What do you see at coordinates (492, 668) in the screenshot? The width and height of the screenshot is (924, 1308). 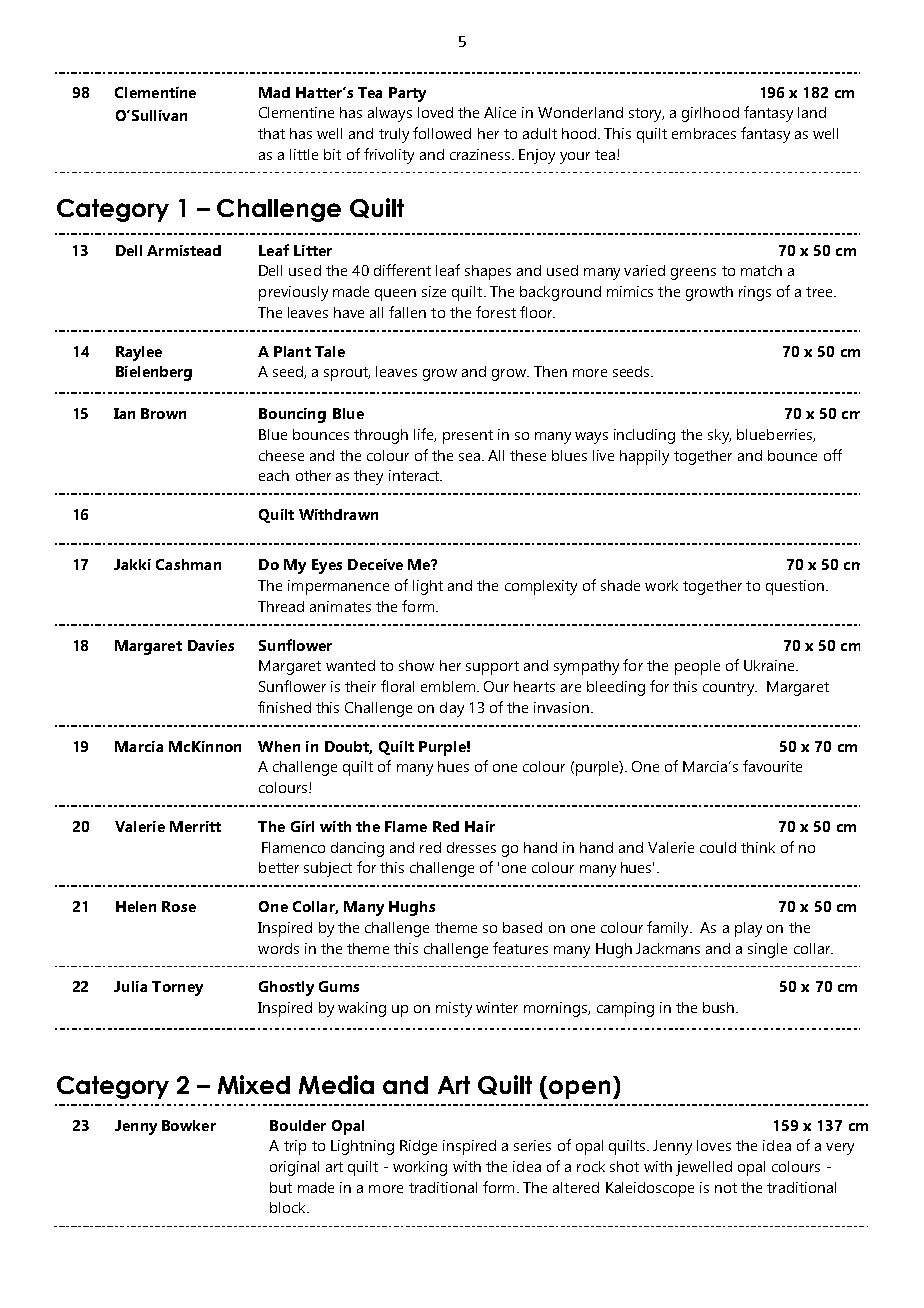 I see `support` at bounding box center [492, 668].
